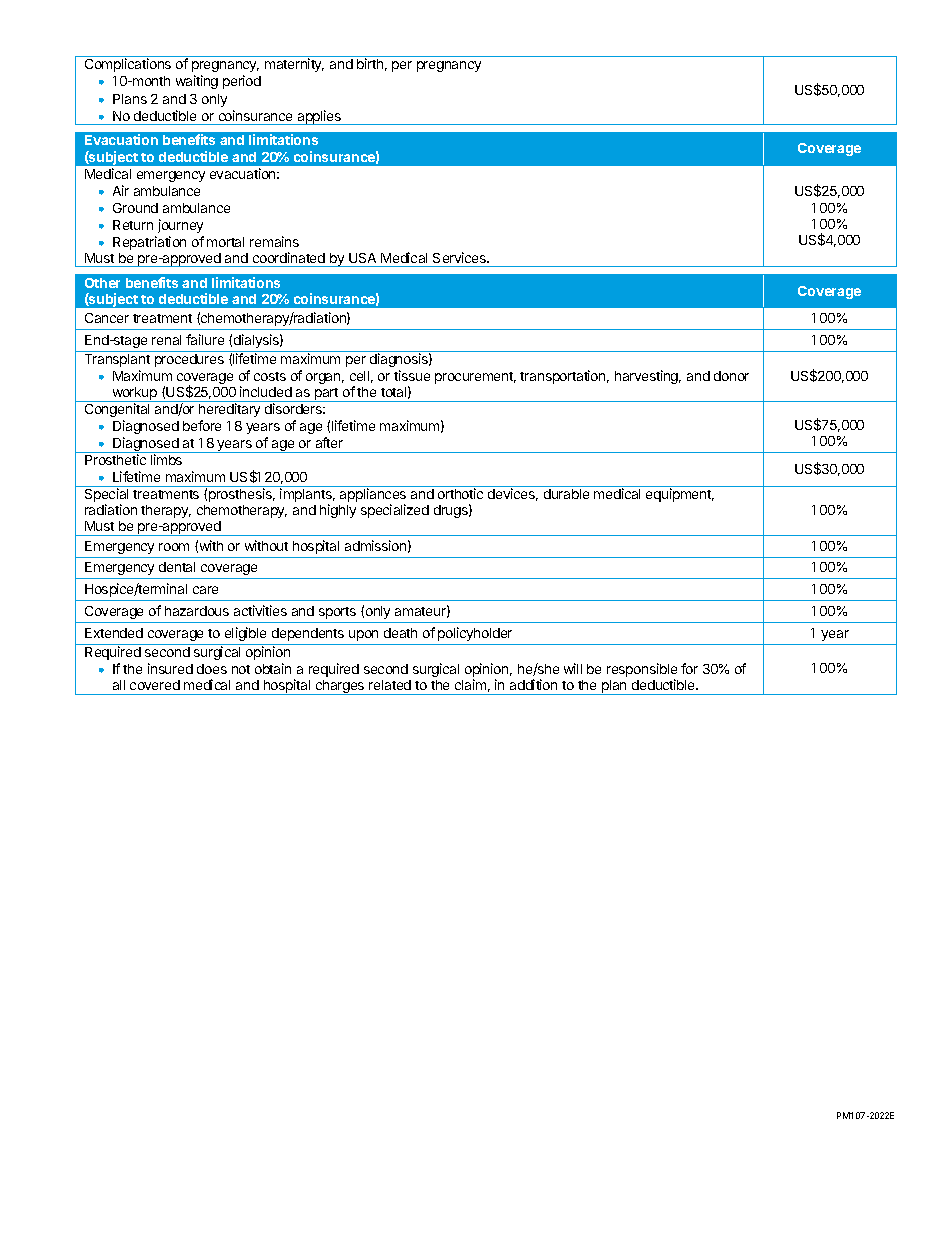 The height and width of the screenshot is (1233, 952). I want to click on durable, so click(566, 494).
